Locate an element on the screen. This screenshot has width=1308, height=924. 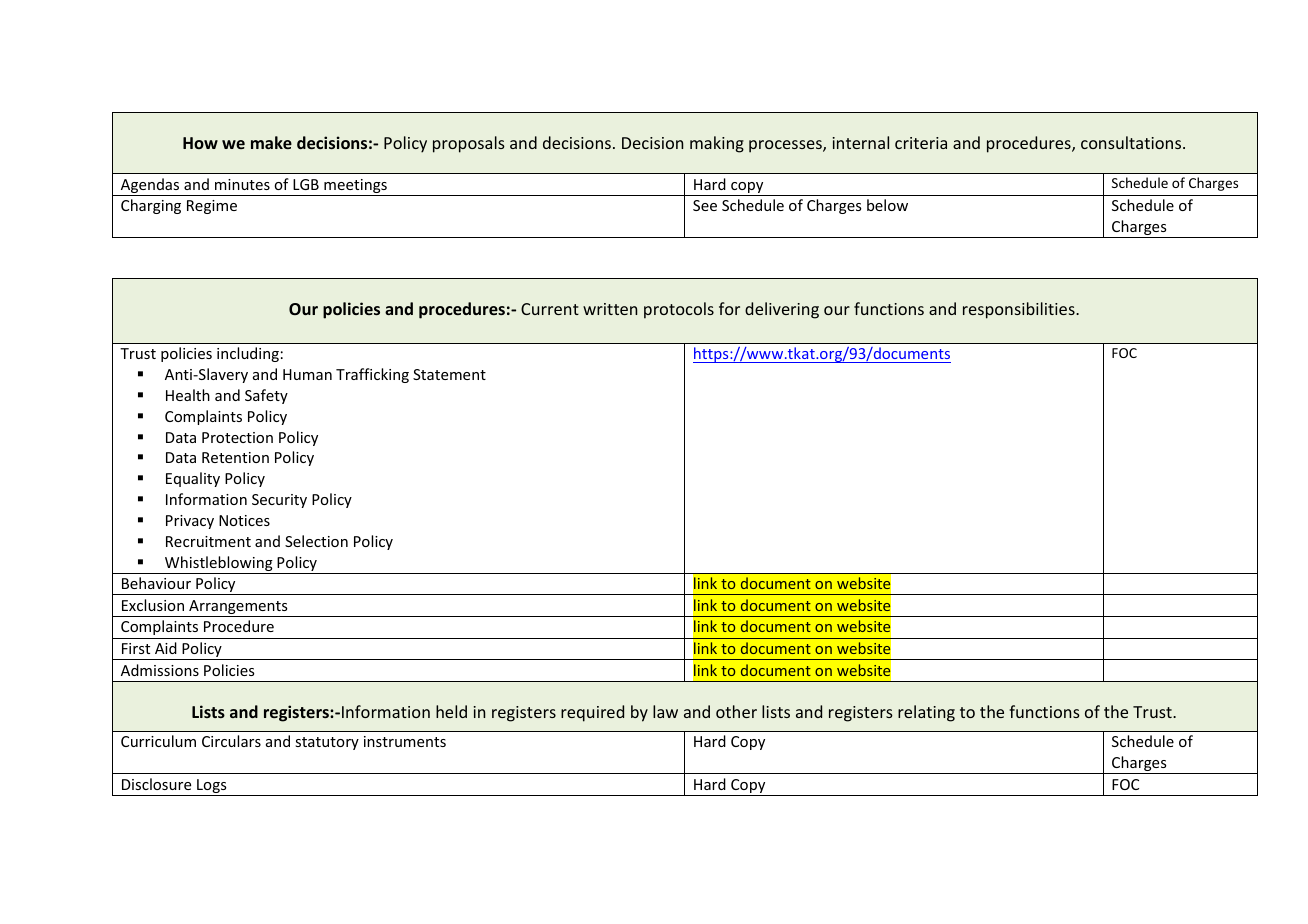
delivering is located at coordinates (782, 310).
